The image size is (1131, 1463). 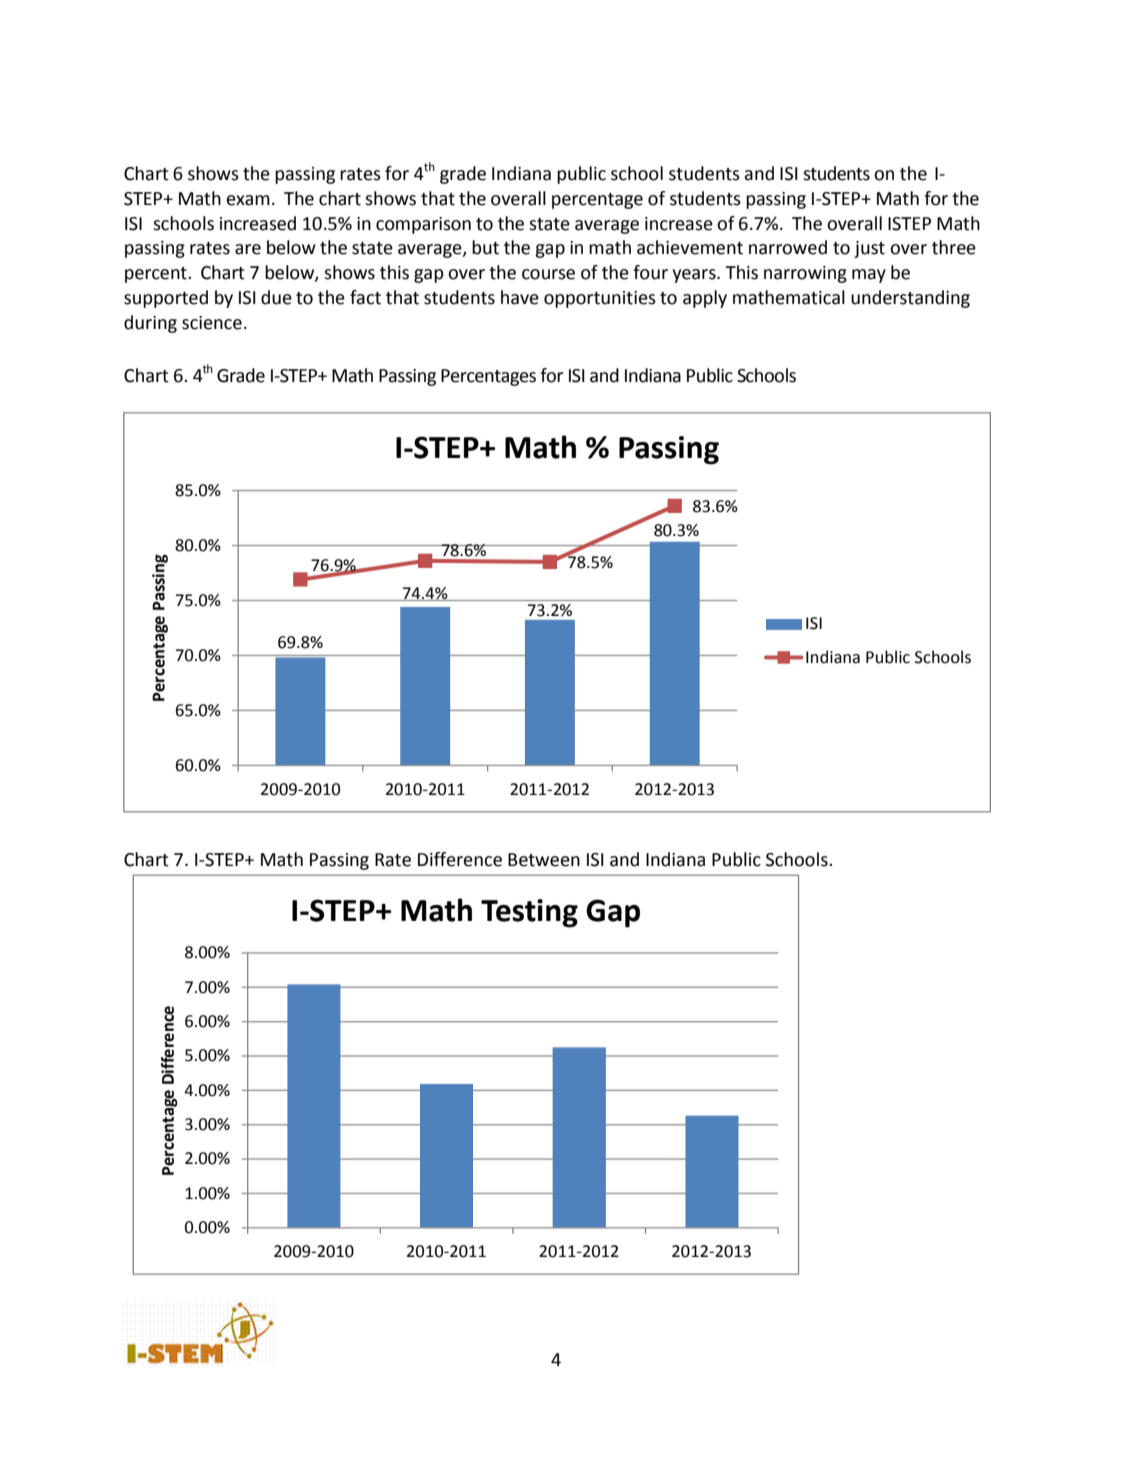 What do you see at coordinates (910, 299) in the document?
I see `understanding` at bounding box center [910, 299].
